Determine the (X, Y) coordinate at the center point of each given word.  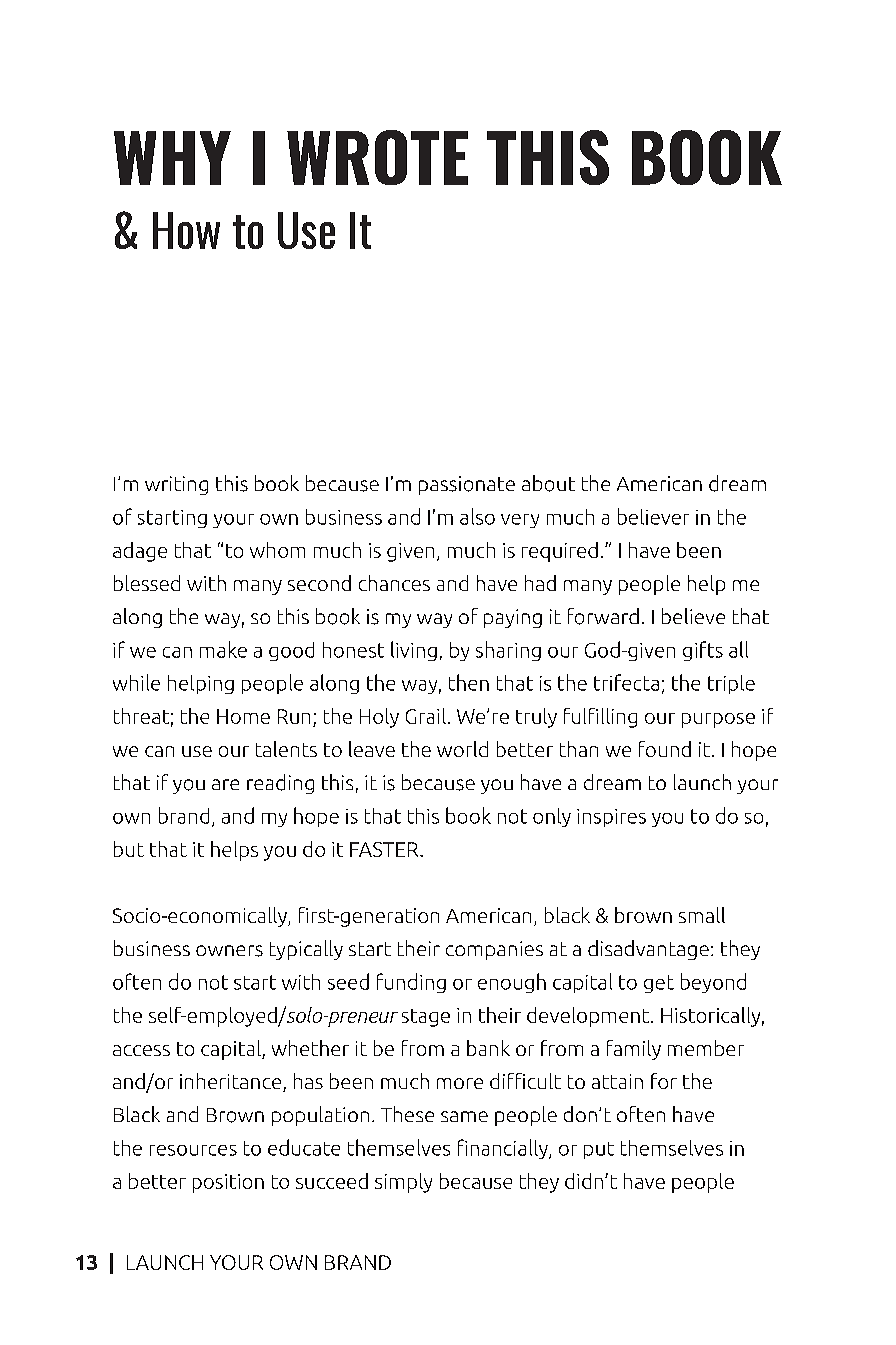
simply (403, 1183)
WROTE (377, 157)
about (548, 483)
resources (193, 1150)
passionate (467, 485)
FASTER (385, 849)
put (599, 1150)
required (560, 552)
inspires (611, 818)
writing (176, 485)
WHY (172, 158)
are (225, 784)
